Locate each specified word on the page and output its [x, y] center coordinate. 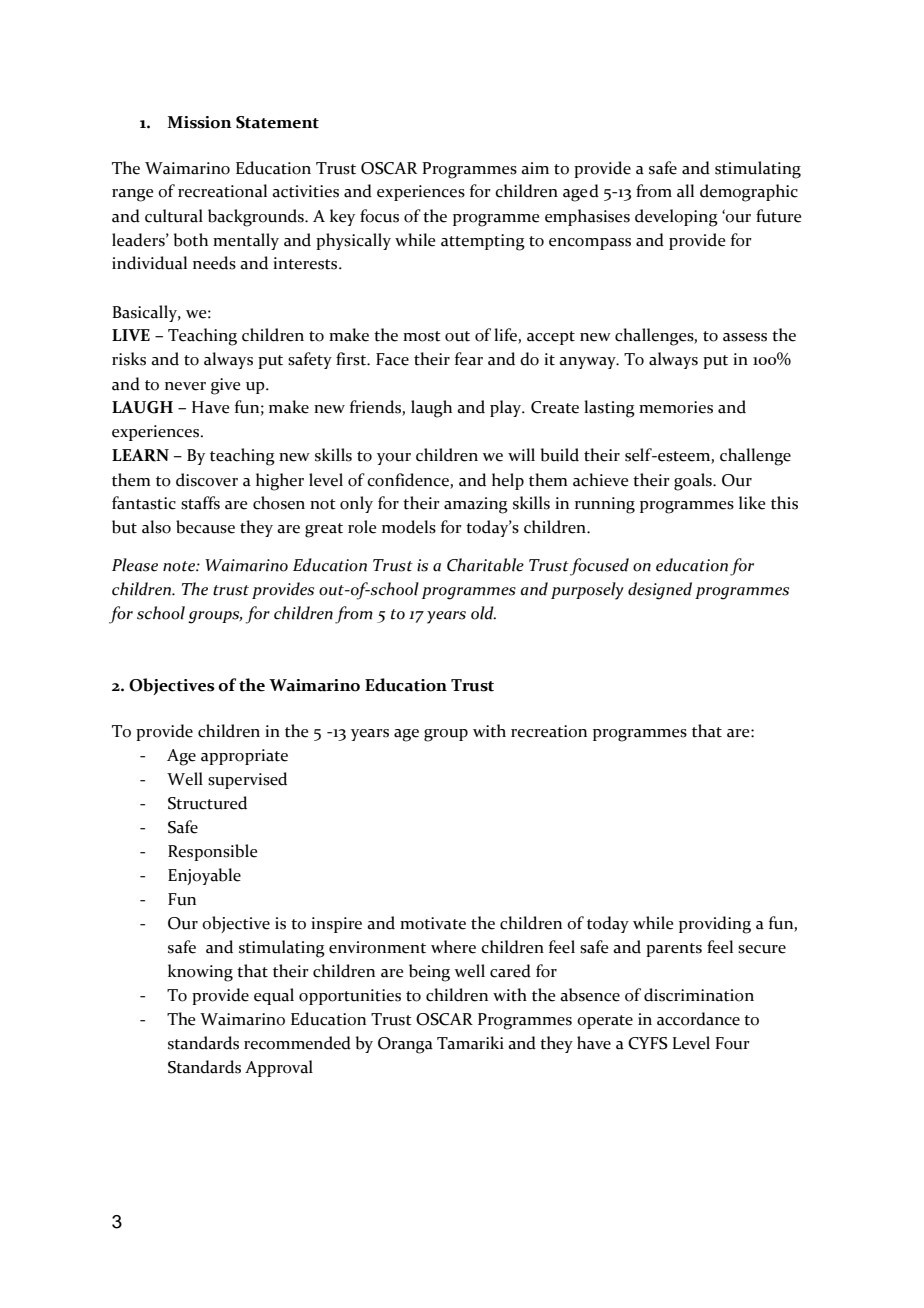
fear [469, 359]
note [180, 566]
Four [732, 1043]
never [185, 386]
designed [660, 591]
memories [676, 407]
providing [715, 925]
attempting [483, 242]
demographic [749, 193]
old [483, 613]
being [429, 973]
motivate [433, 923]
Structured [207, 803]
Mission [200, 122]
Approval [279, 1068]
